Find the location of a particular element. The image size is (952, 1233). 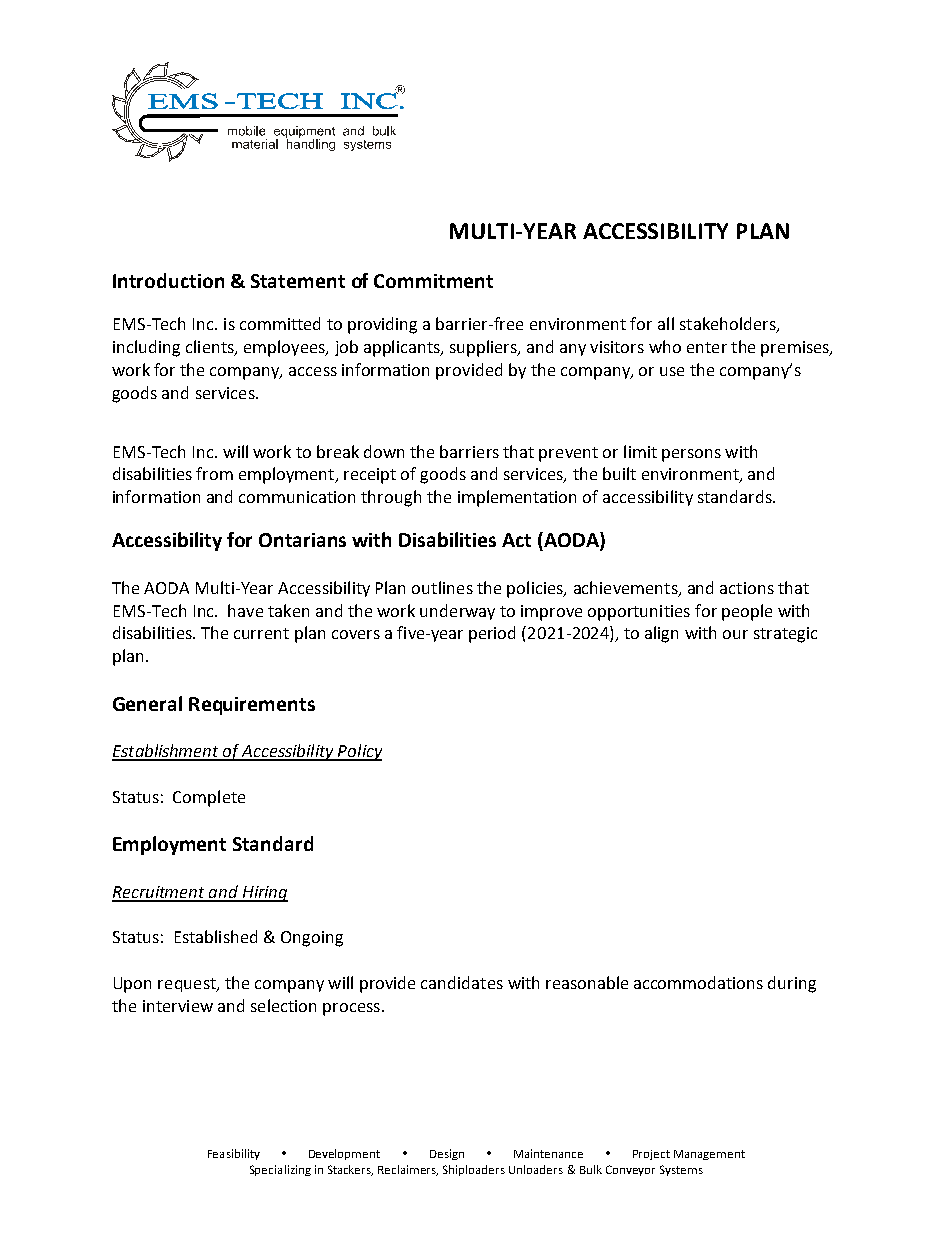

Commitment is located at coordinates (433, 281).
